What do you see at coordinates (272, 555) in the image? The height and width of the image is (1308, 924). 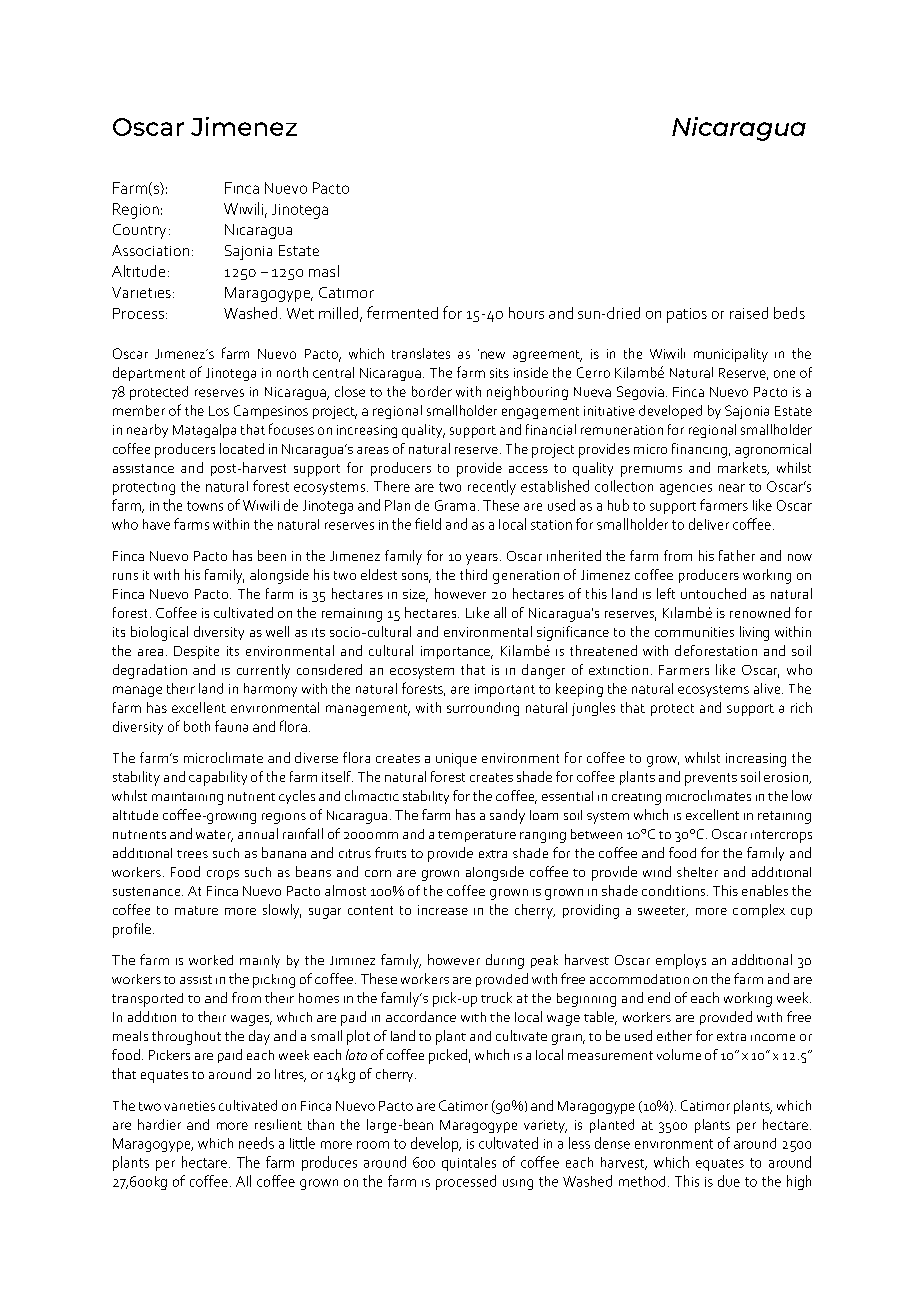 I see `been` at bounding box center [272, 555].
